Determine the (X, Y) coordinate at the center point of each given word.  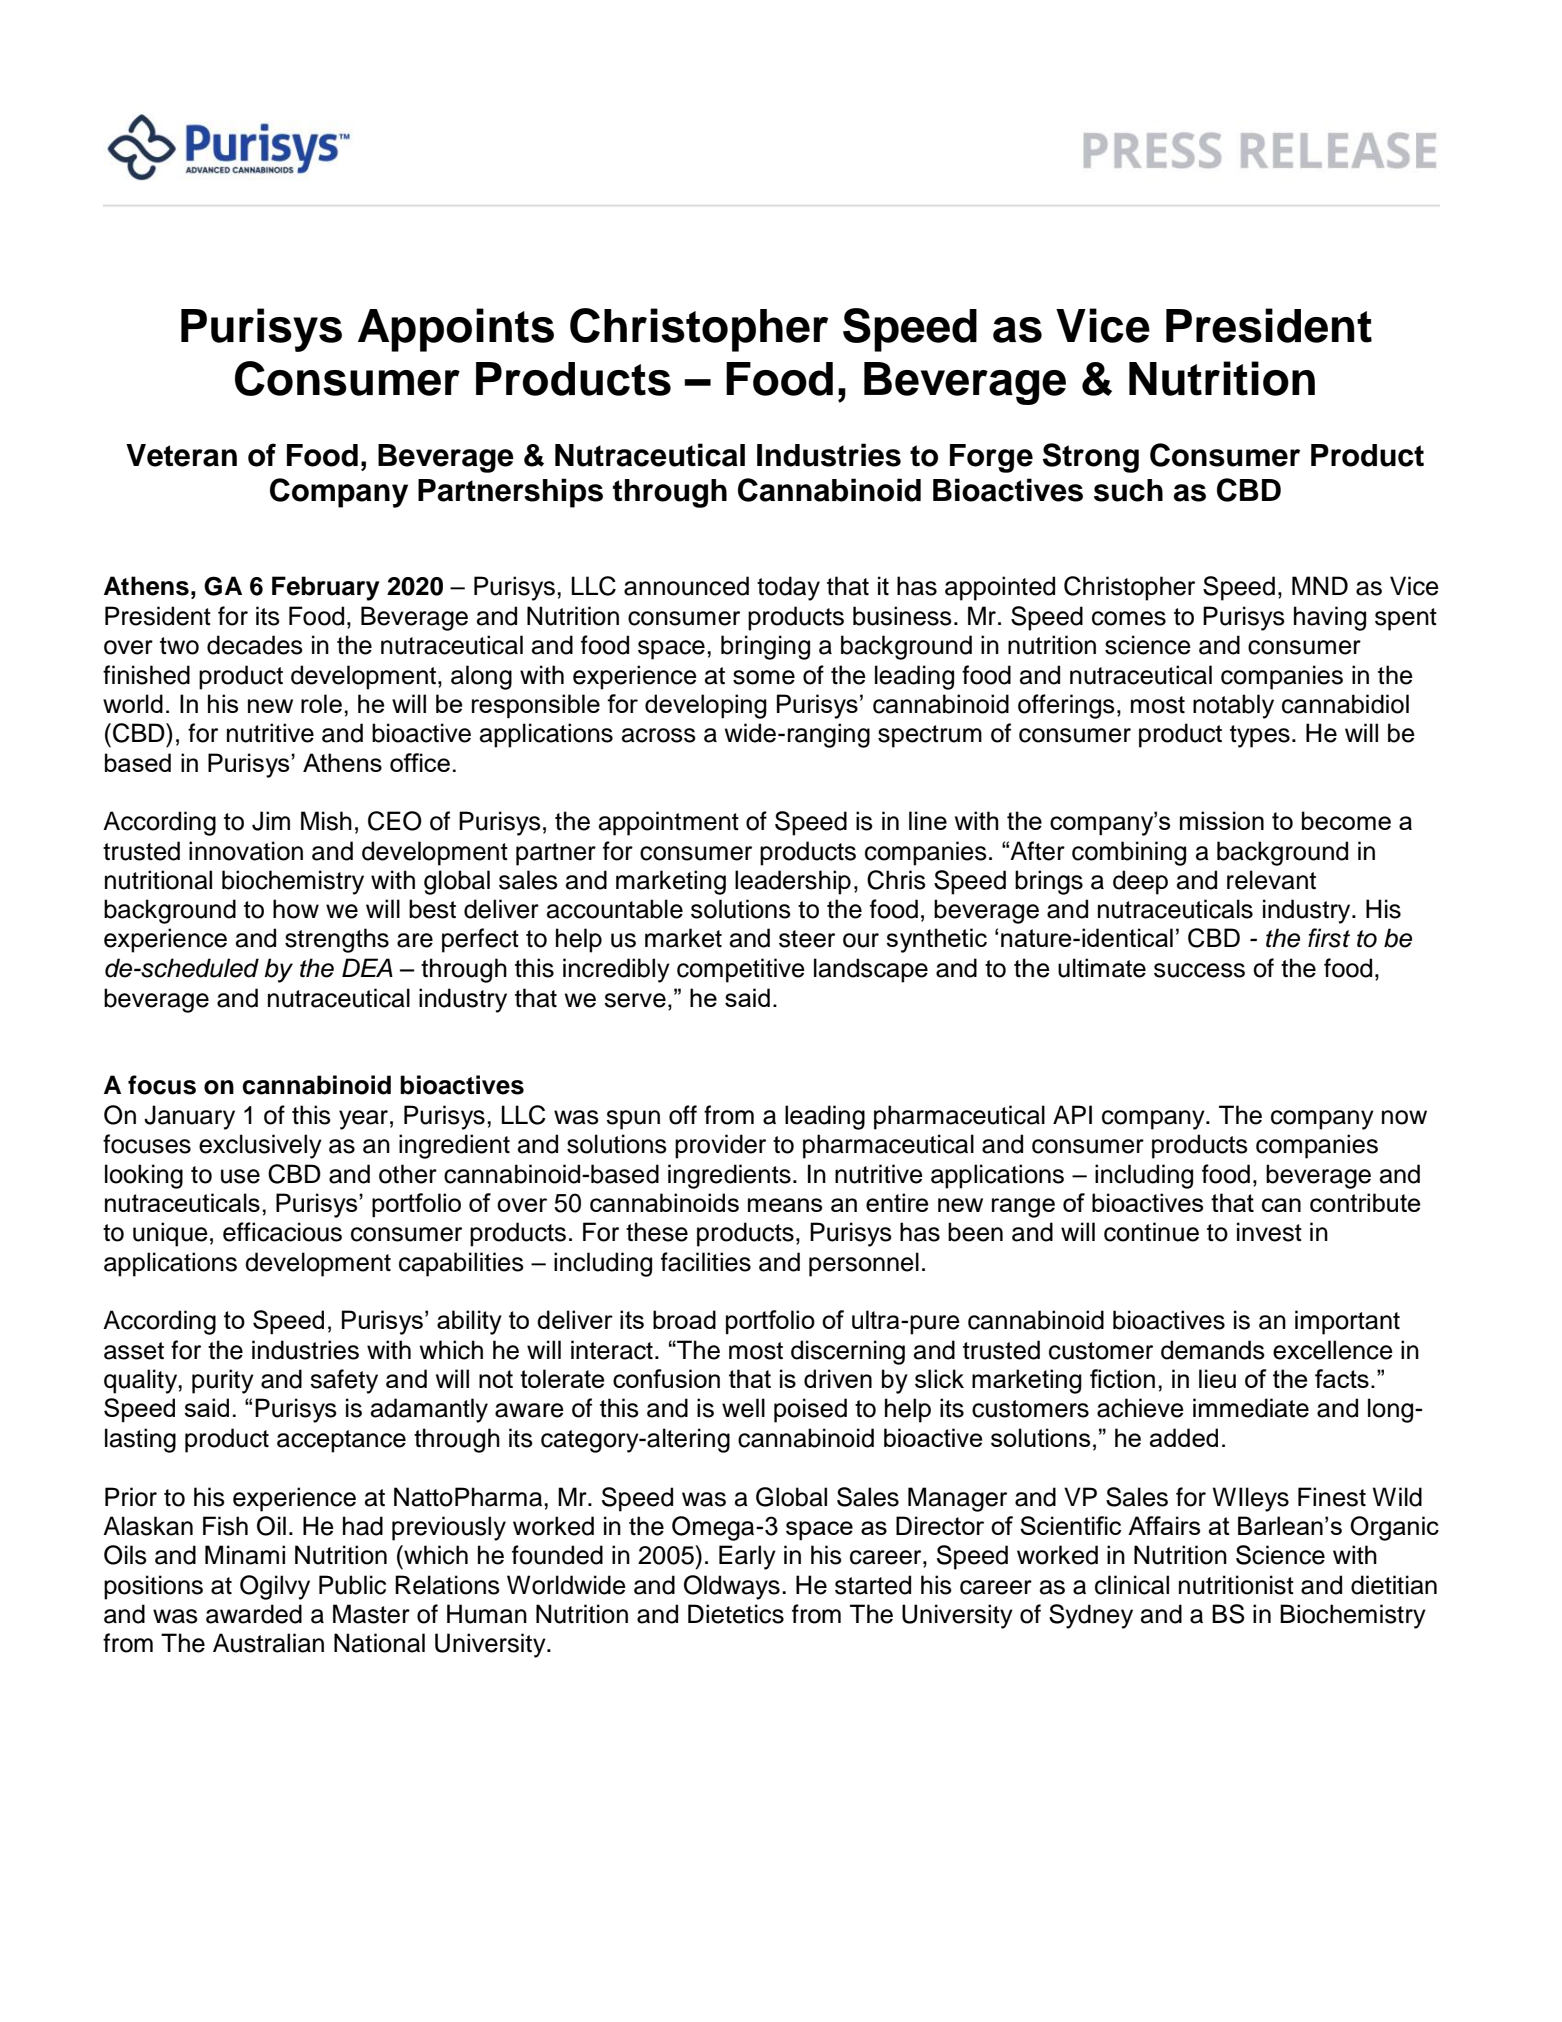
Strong (1091, 458)
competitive (741, 970)
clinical (1132, 1585)
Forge (991, 458)
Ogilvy (275, 1587)
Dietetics (736, 1614)
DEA (367, 967)
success (1199, 970)
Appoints (456, 330)
